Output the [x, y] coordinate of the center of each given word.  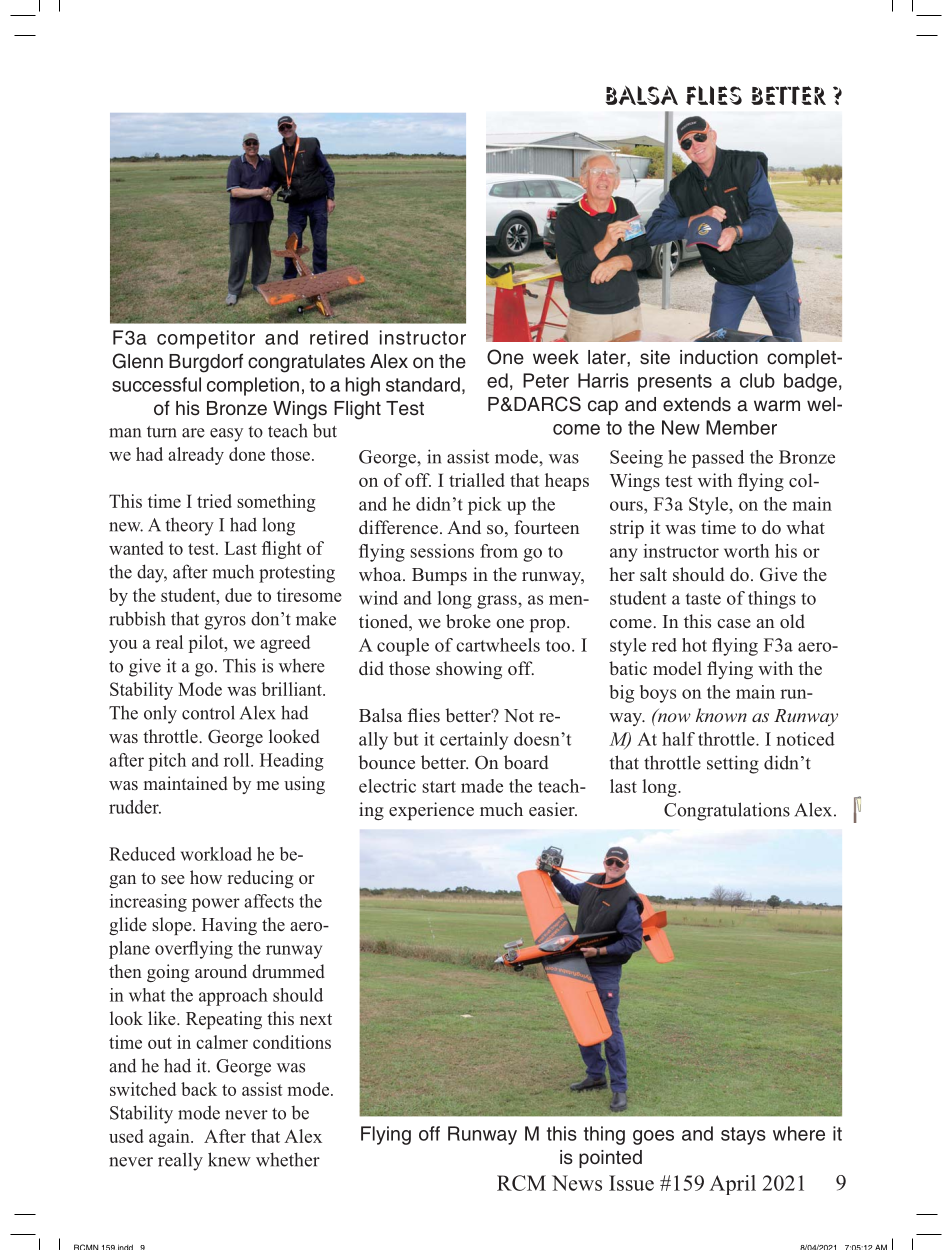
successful [156, 384]
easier [553, 809]
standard [423, 384]
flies [714, 95]
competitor [206, 339]
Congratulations [727, 811]
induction [719, 357]
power [216, 905]
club [757, 380]
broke [468, 621]
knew [229, 1159]
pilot [207, 644]
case [734, 623]
